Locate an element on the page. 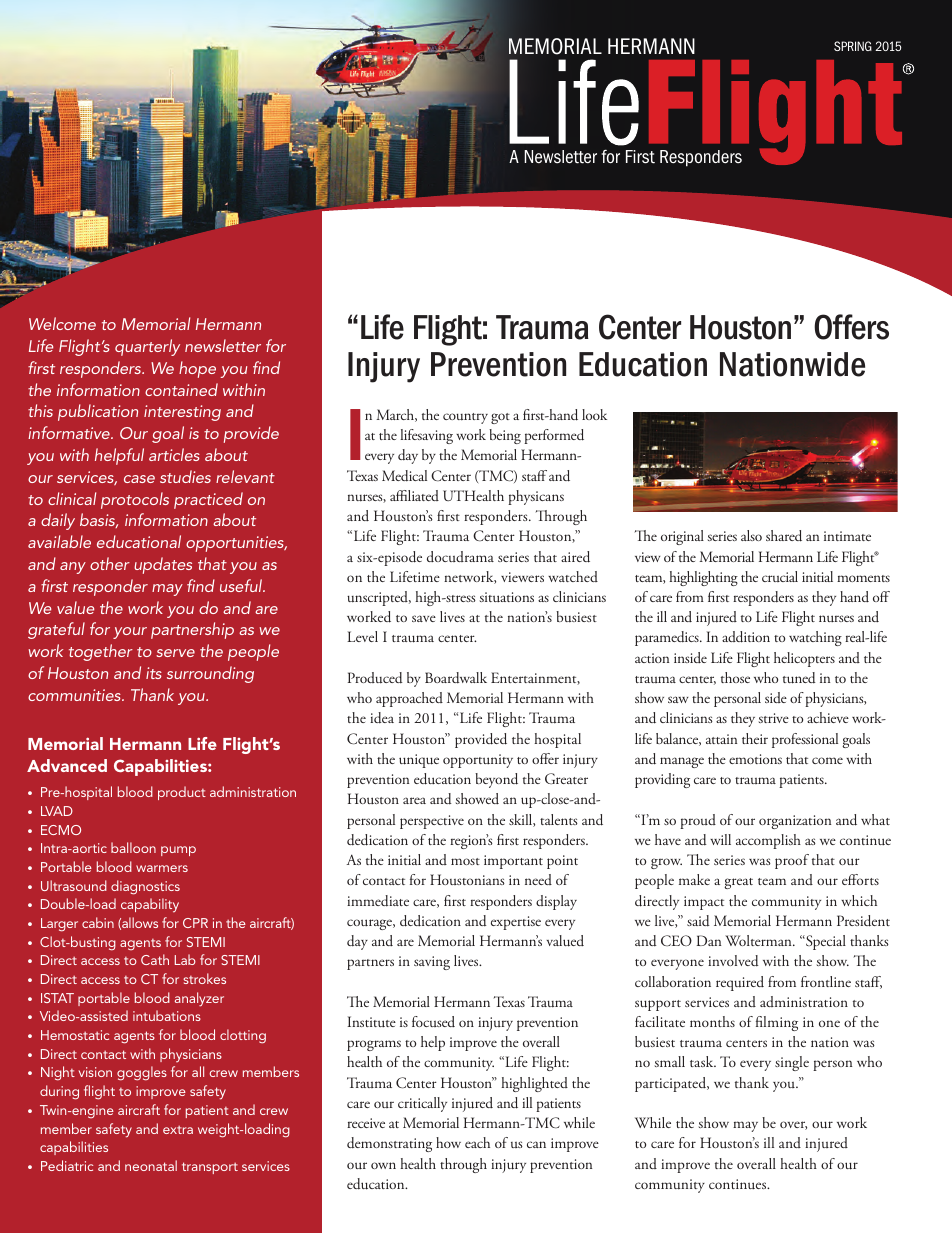 The image size is (952, 1233). SPRING is located at coordinates (853, 46).
